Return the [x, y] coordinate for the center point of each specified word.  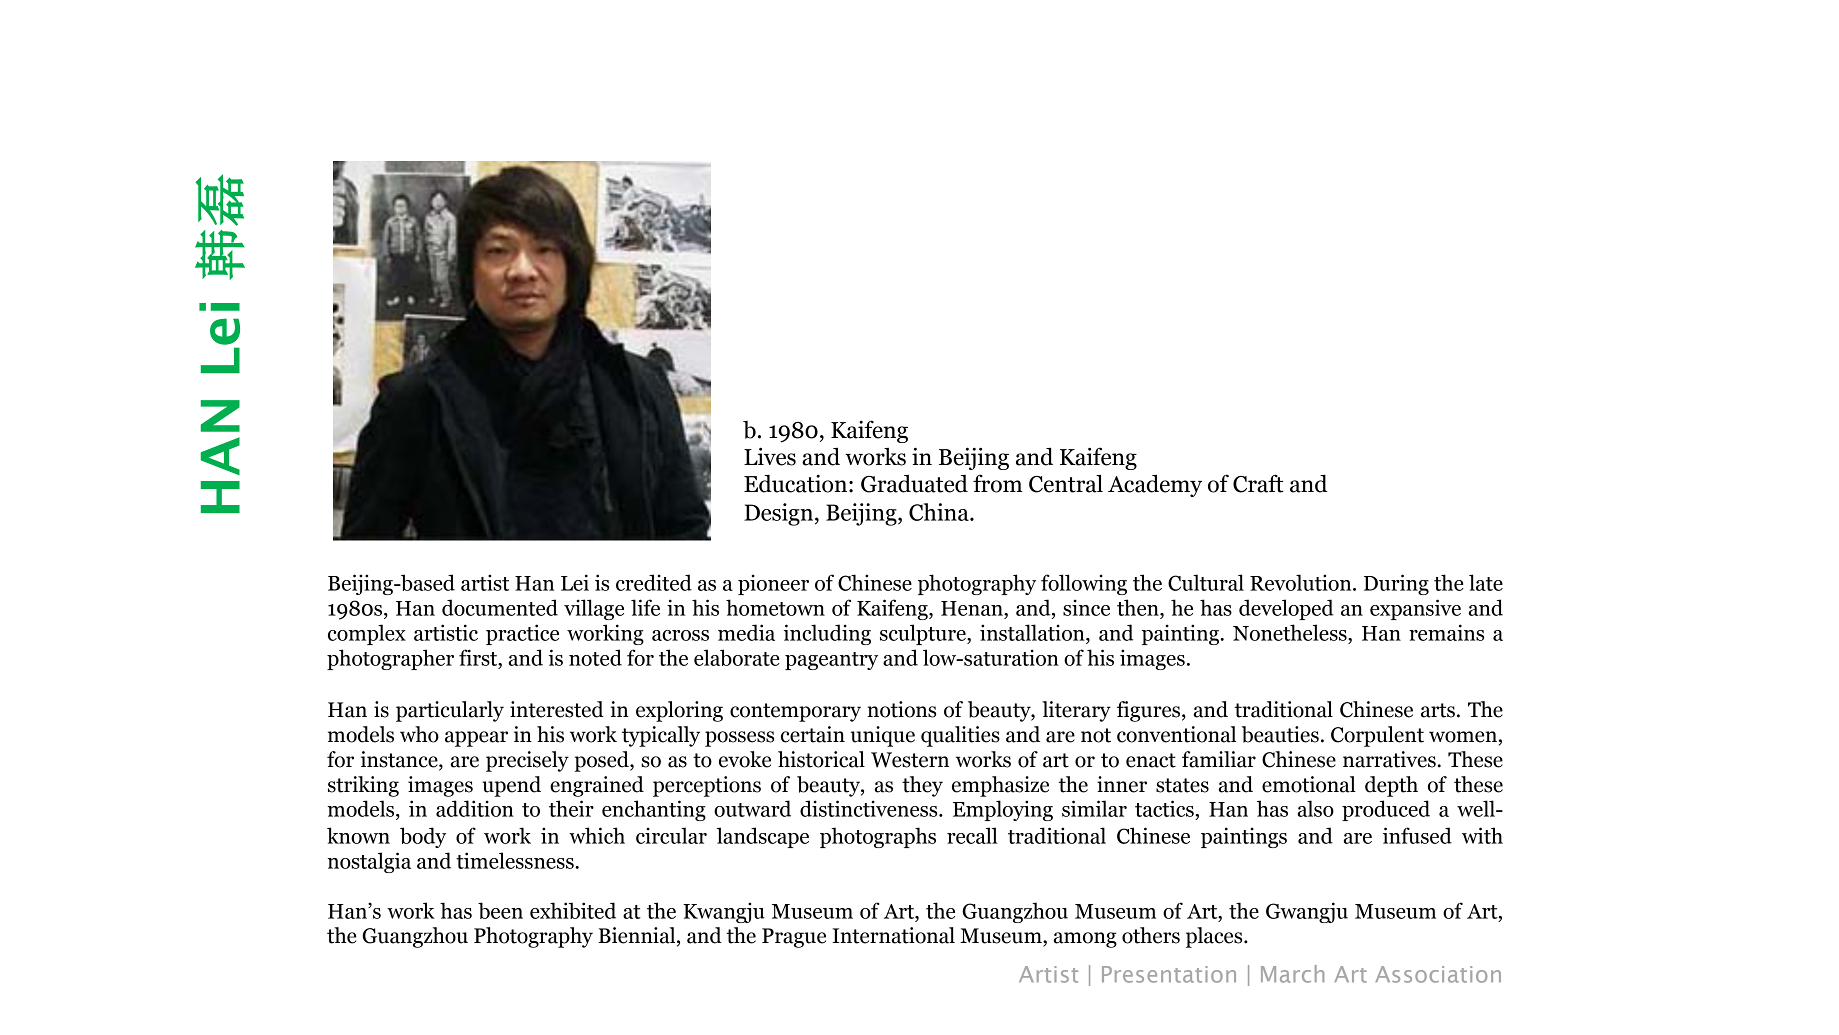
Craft [1258, 483]
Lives [770, 456]
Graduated [914, 484]
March [1292, 974]
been [500, 910]
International [893, 935]
